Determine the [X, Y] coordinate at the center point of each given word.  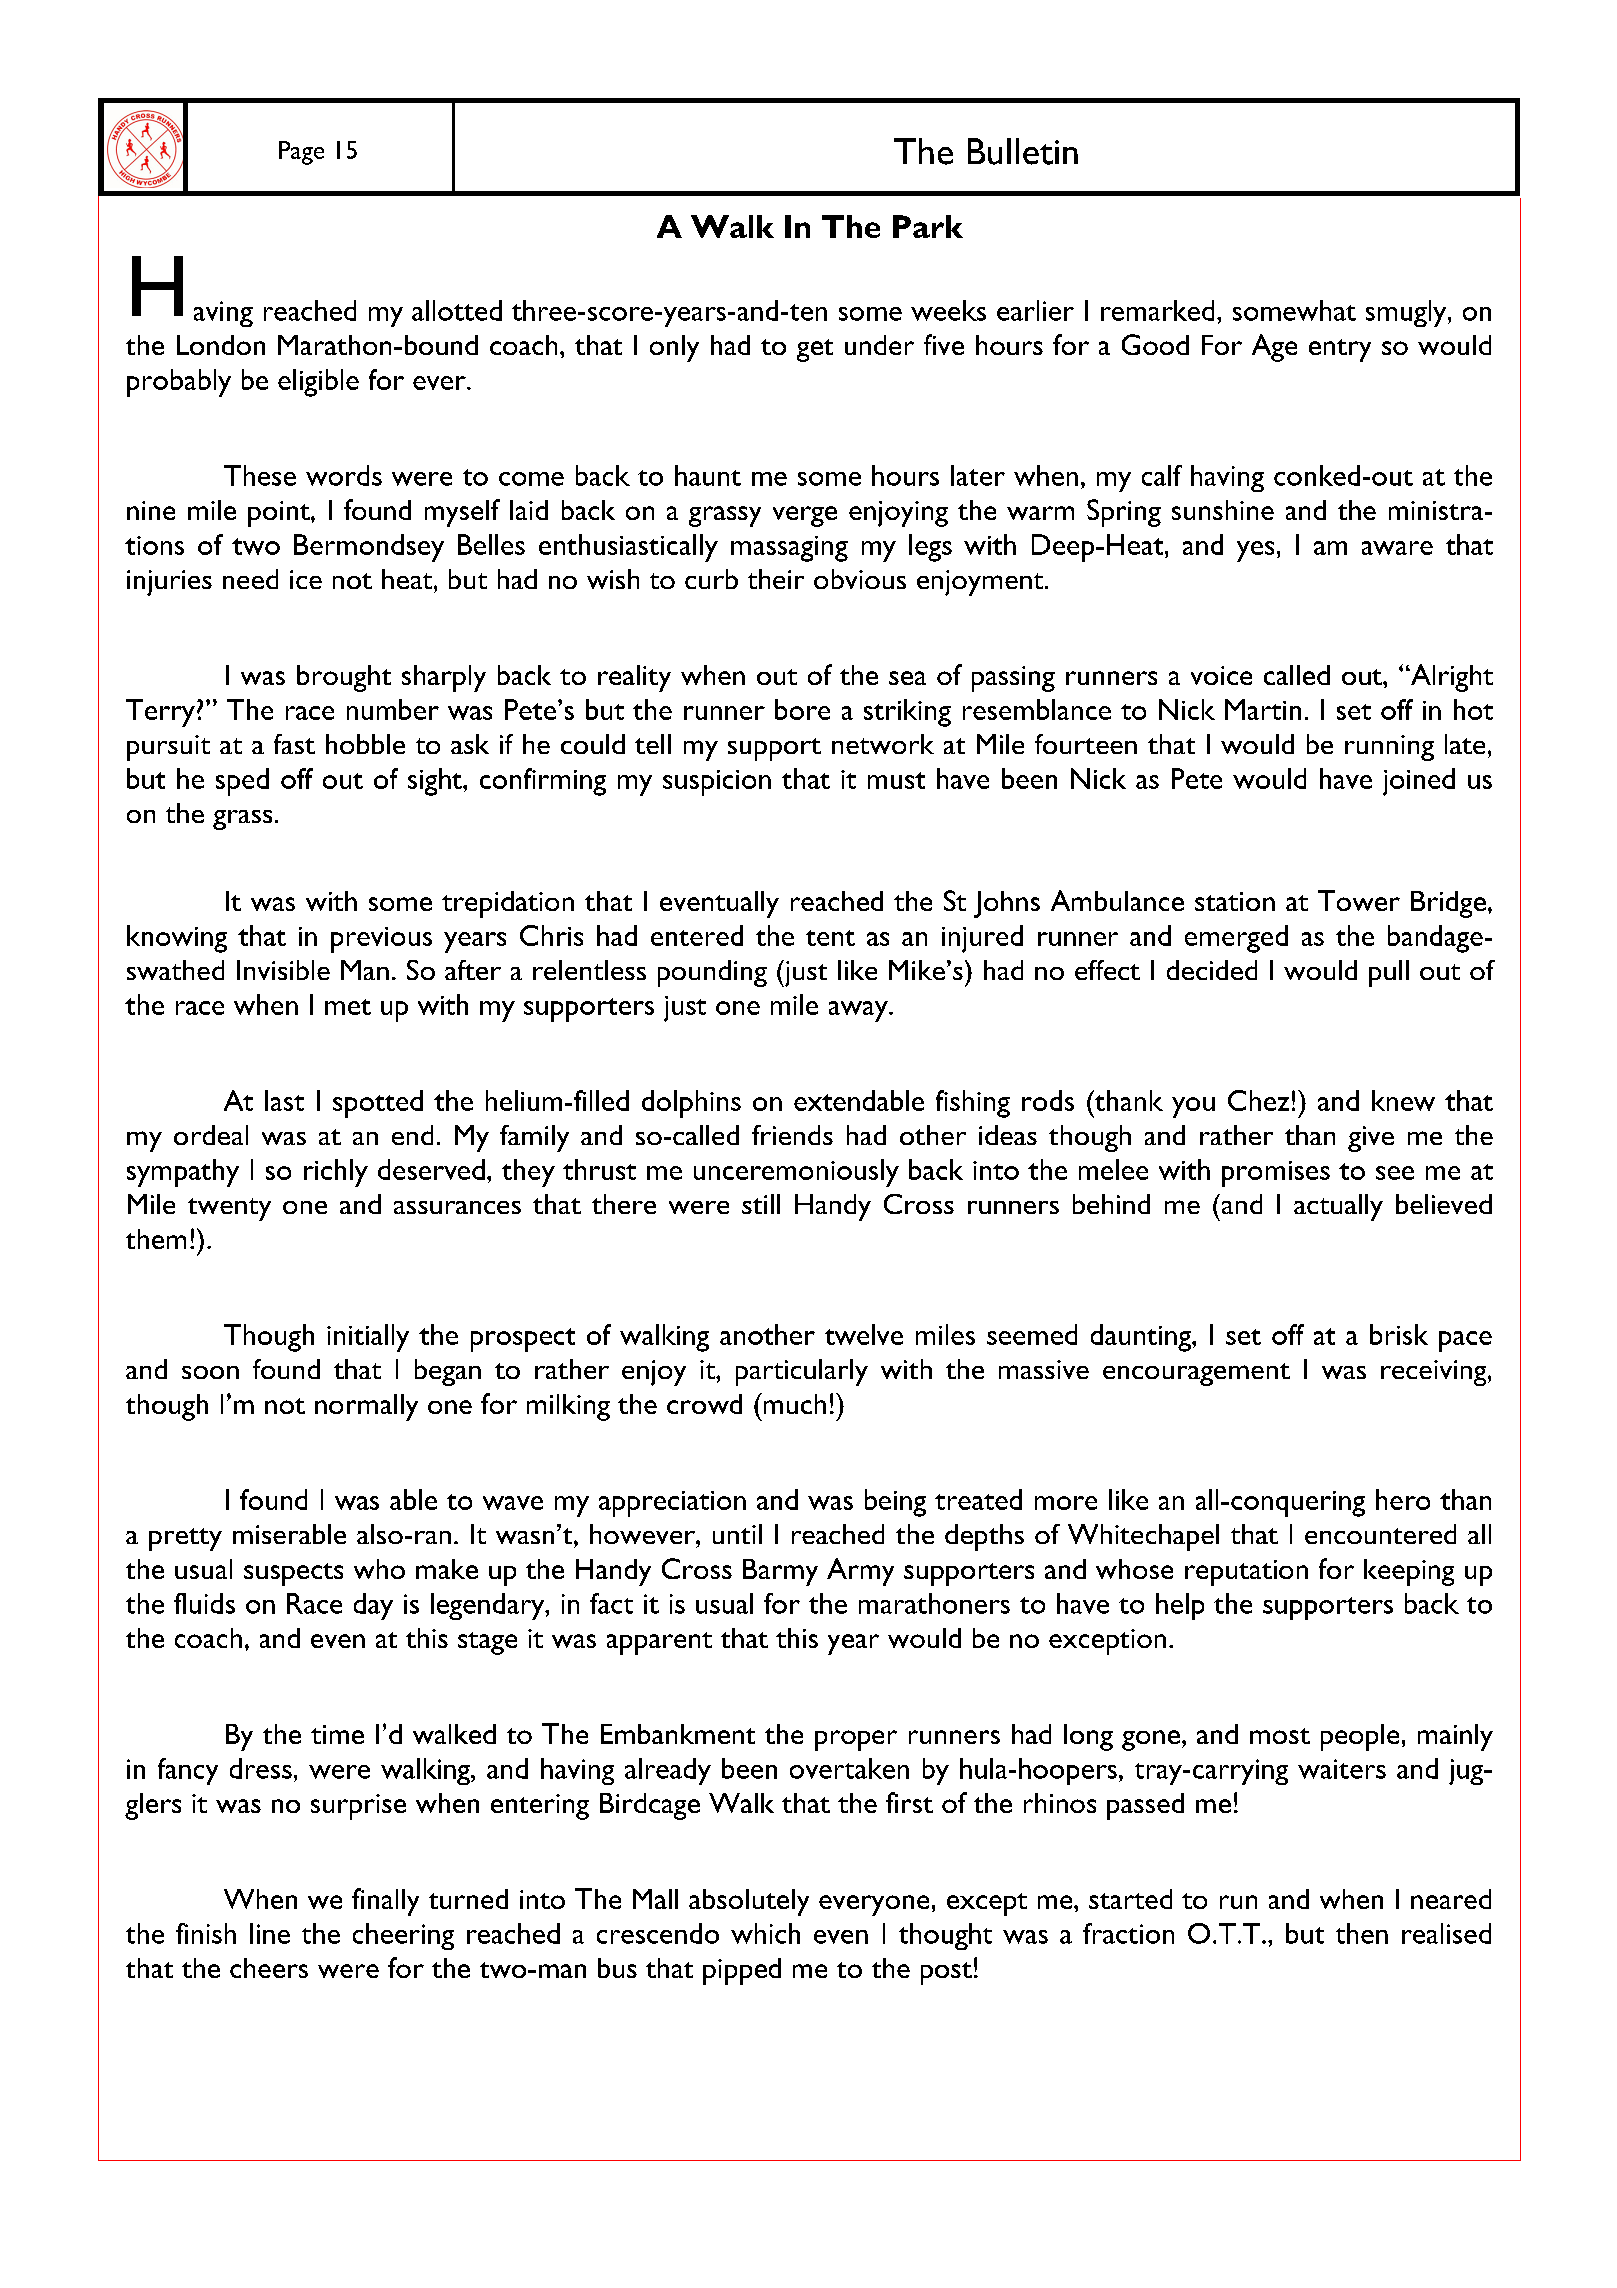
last [284, 1100]
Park [928, 226]
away [859, 1011]
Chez [1258, 1100]
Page [301, 153]
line [270, 1933]
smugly [1407, 313]
